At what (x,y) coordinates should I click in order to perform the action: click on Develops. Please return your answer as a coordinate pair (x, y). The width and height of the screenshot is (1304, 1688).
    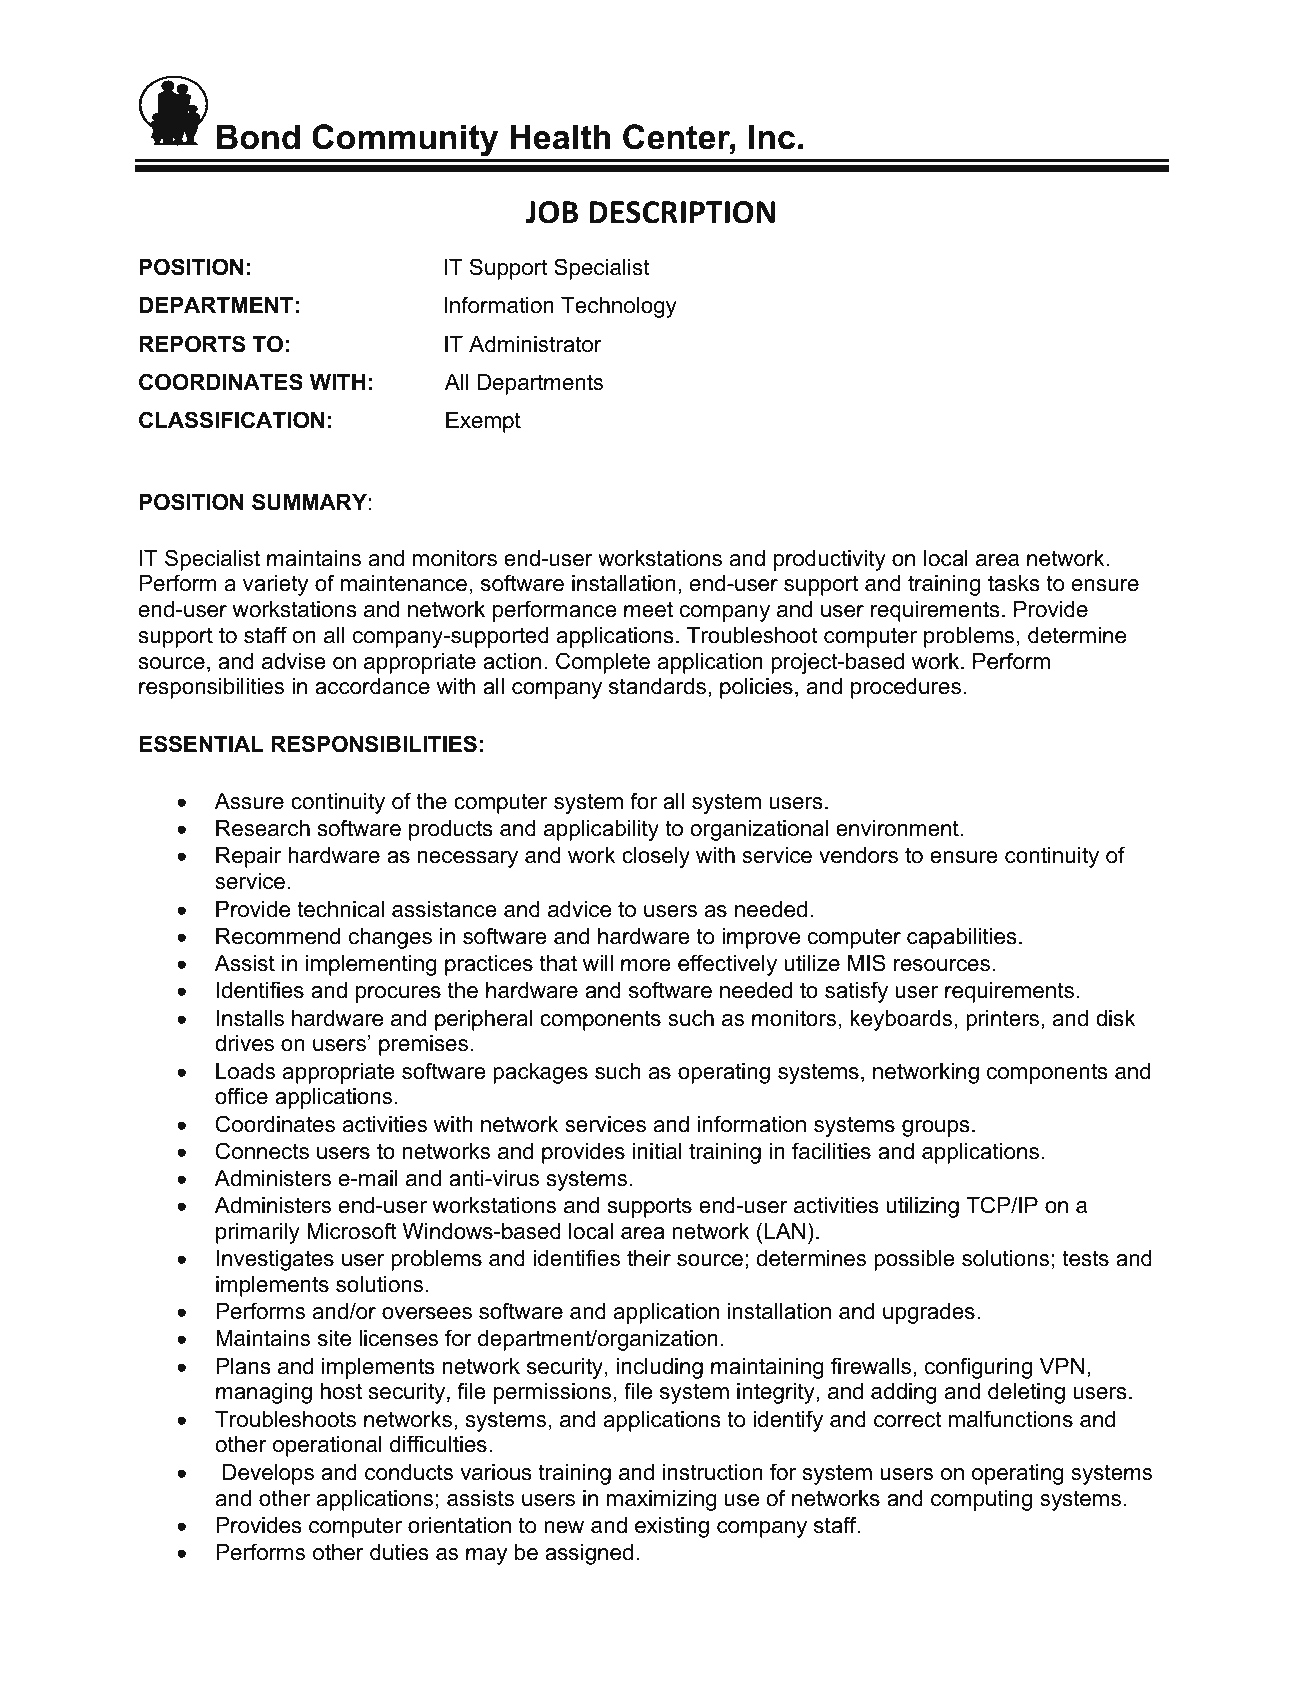
    Looking at the image, I should click on (268, 1474).
